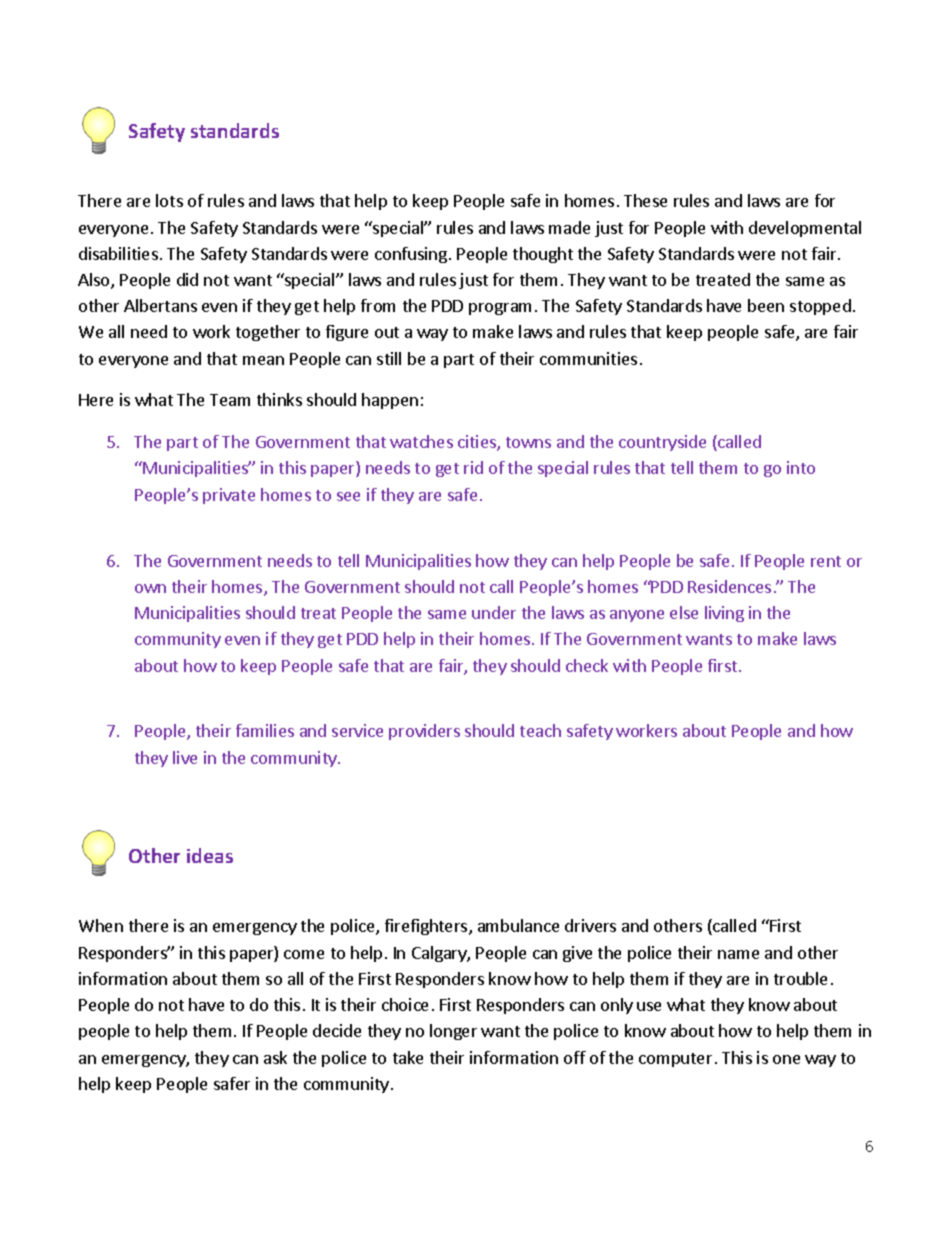  What do you see at coordinates (453, 1032) in the screenshot?
I see `longer` at bounding box center [453, 1032].
